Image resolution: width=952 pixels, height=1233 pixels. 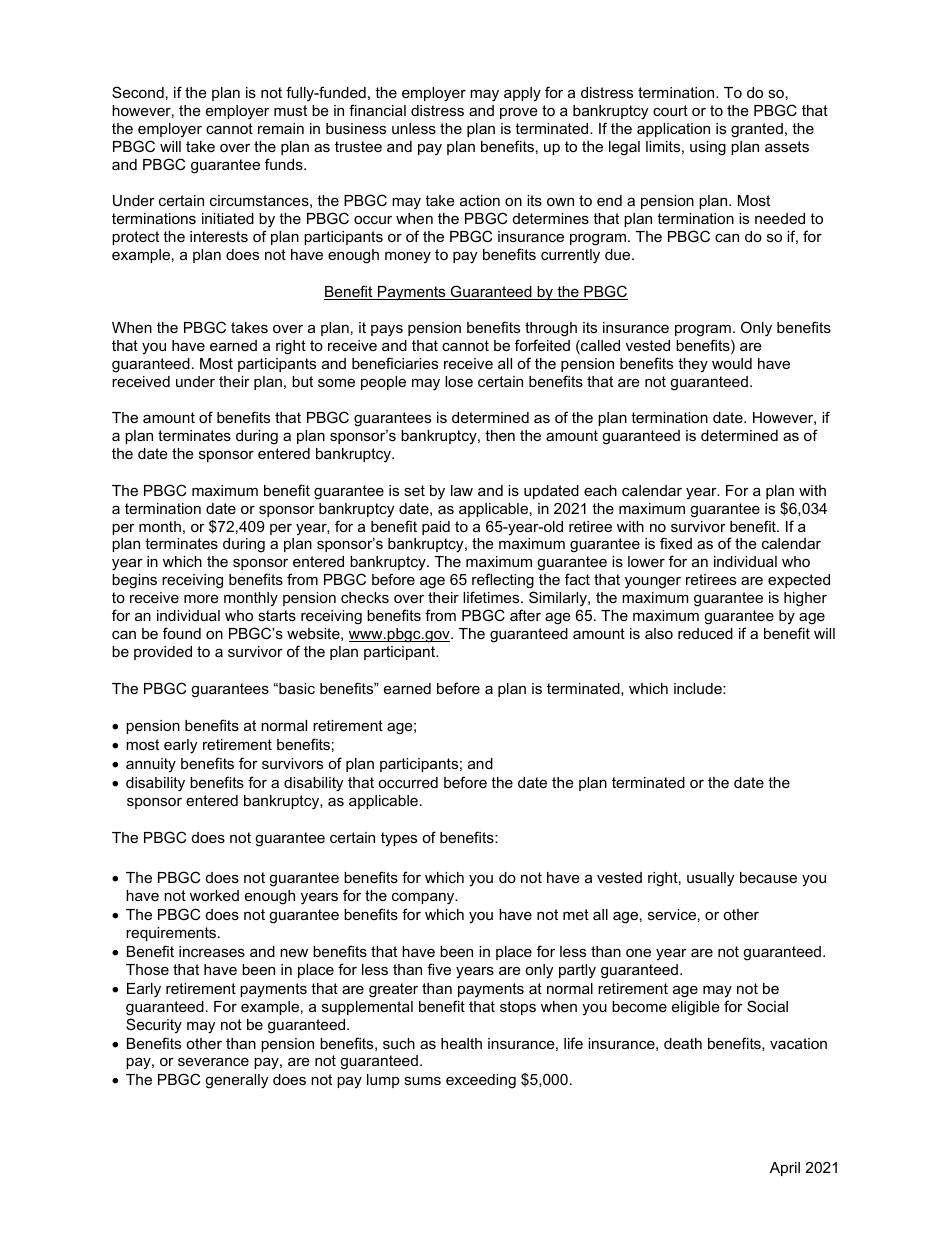 What do you see at coordinates (236, 1081) in the image?
I see `generally` at bounding box center [236, 1081].
